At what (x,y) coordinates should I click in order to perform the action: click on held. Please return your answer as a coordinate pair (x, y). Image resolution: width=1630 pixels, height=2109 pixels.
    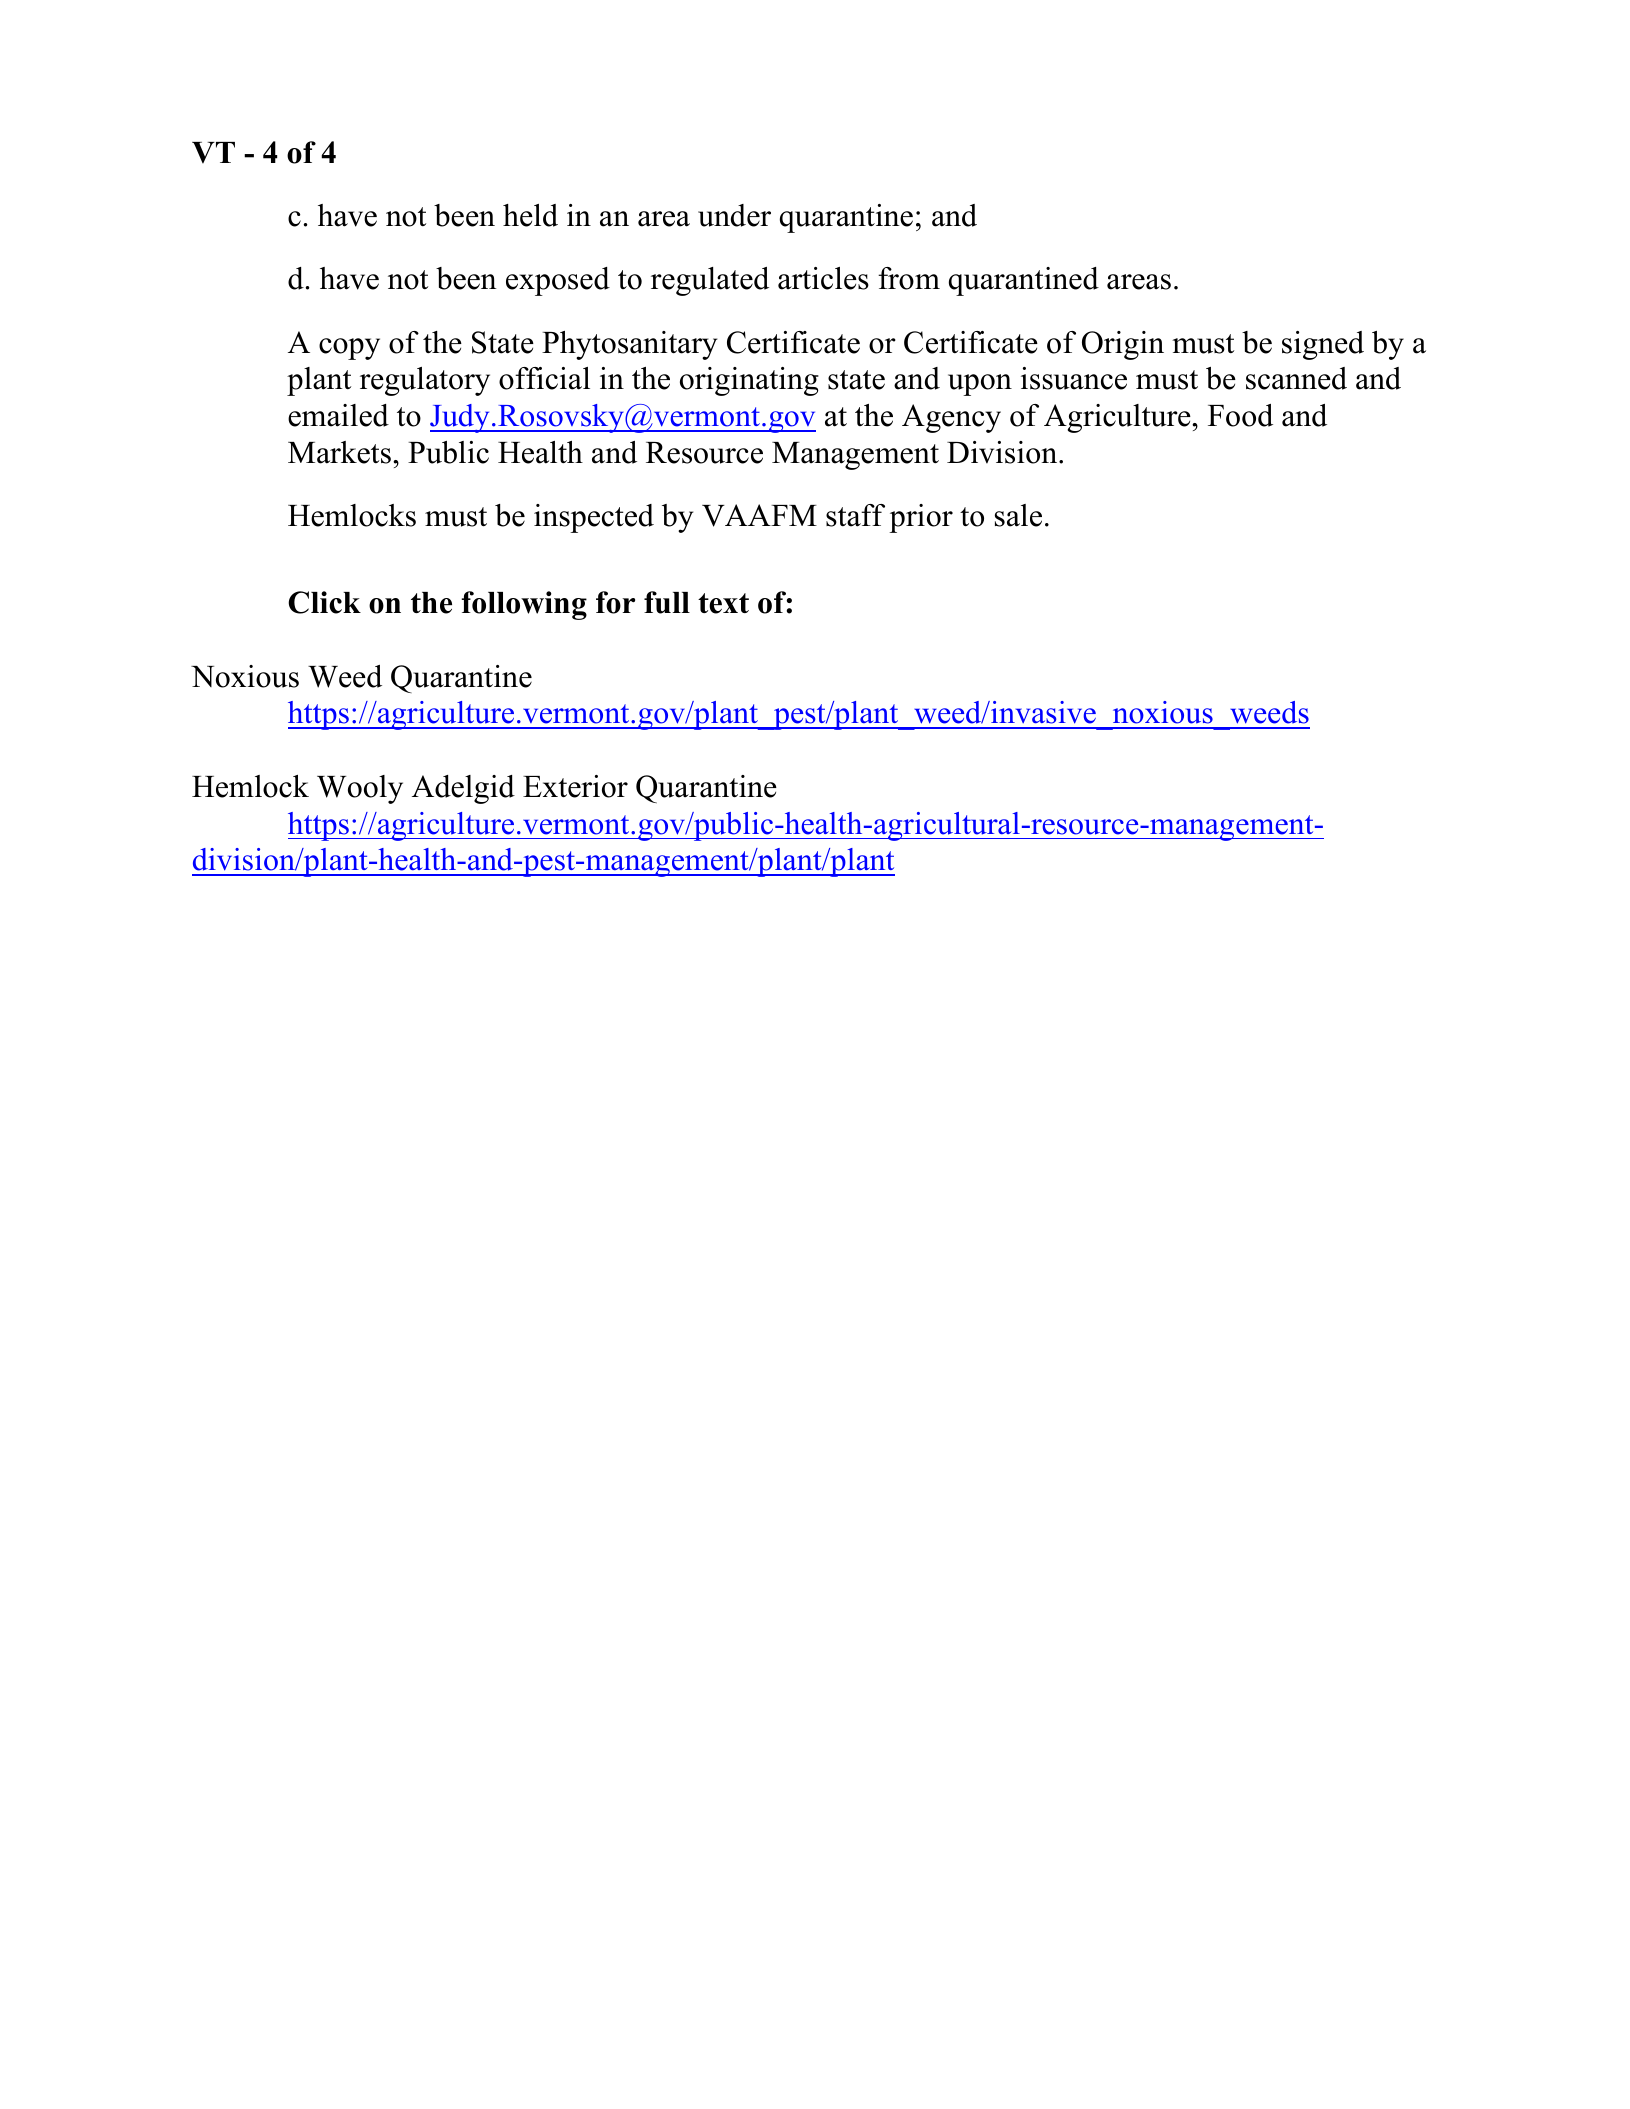
    Looking at the image, I should click on (530, 215).
